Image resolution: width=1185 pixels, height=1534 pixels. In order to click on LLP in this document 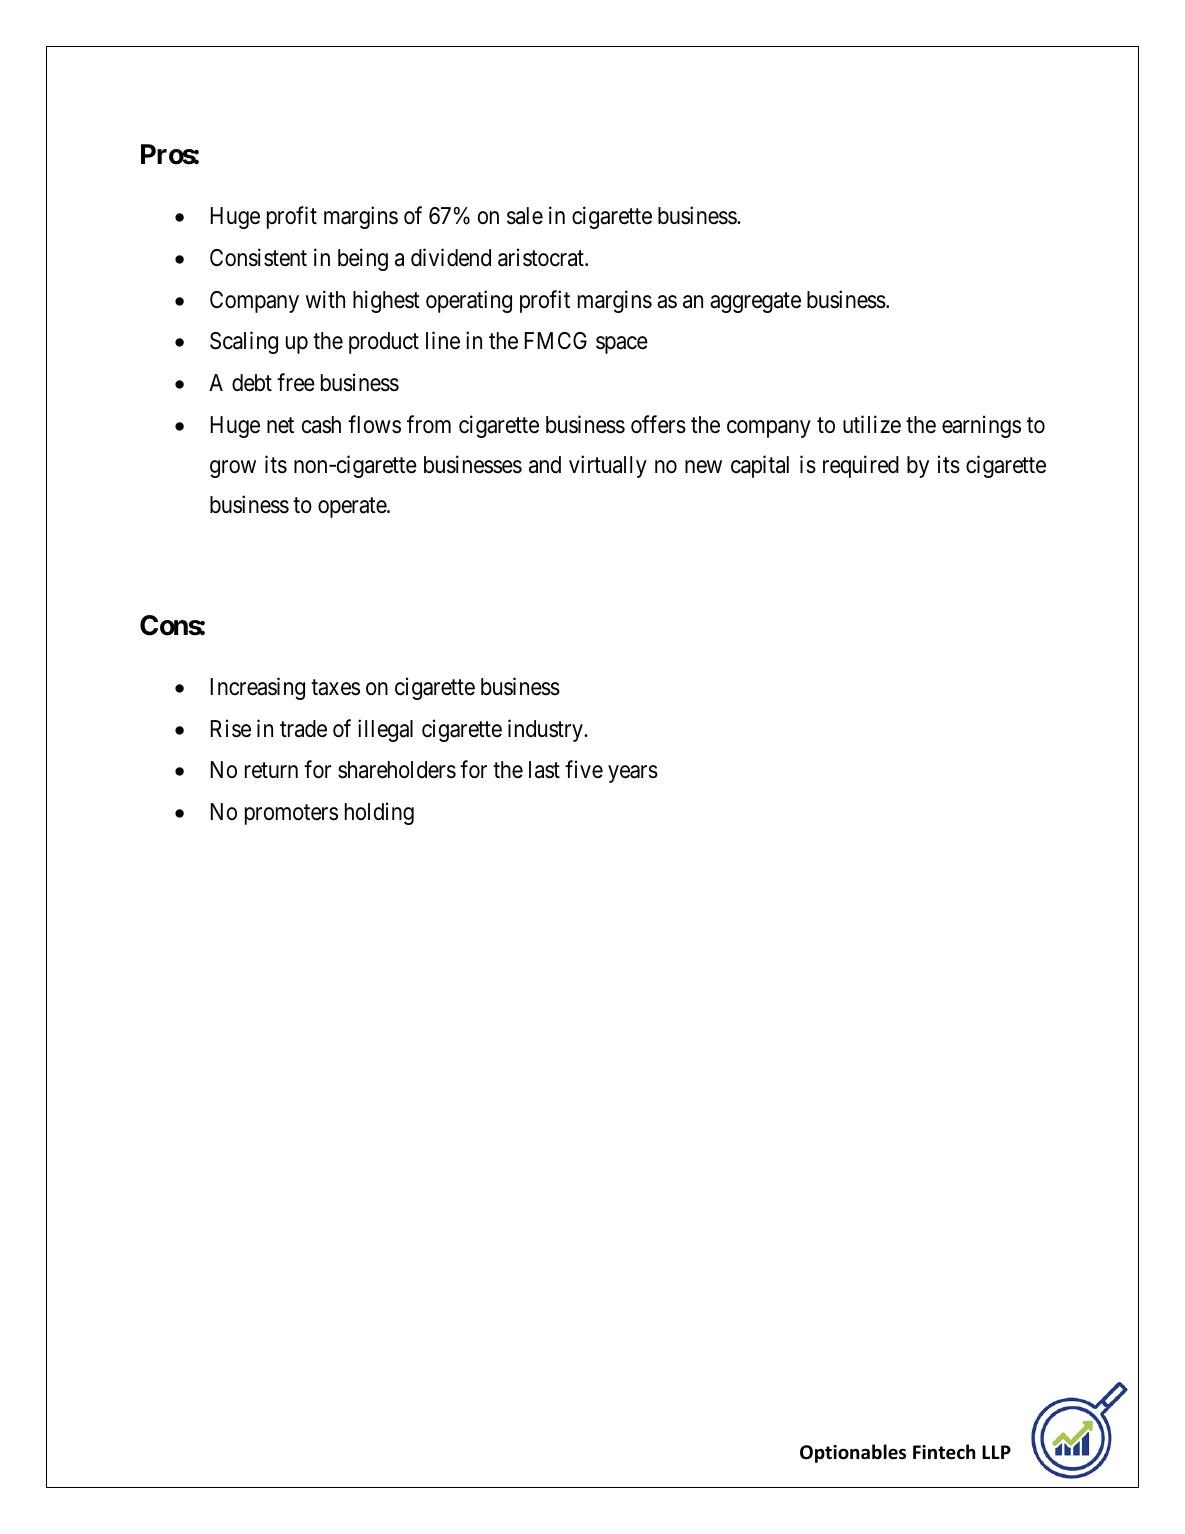, I will do `click(996, 1452)`.
